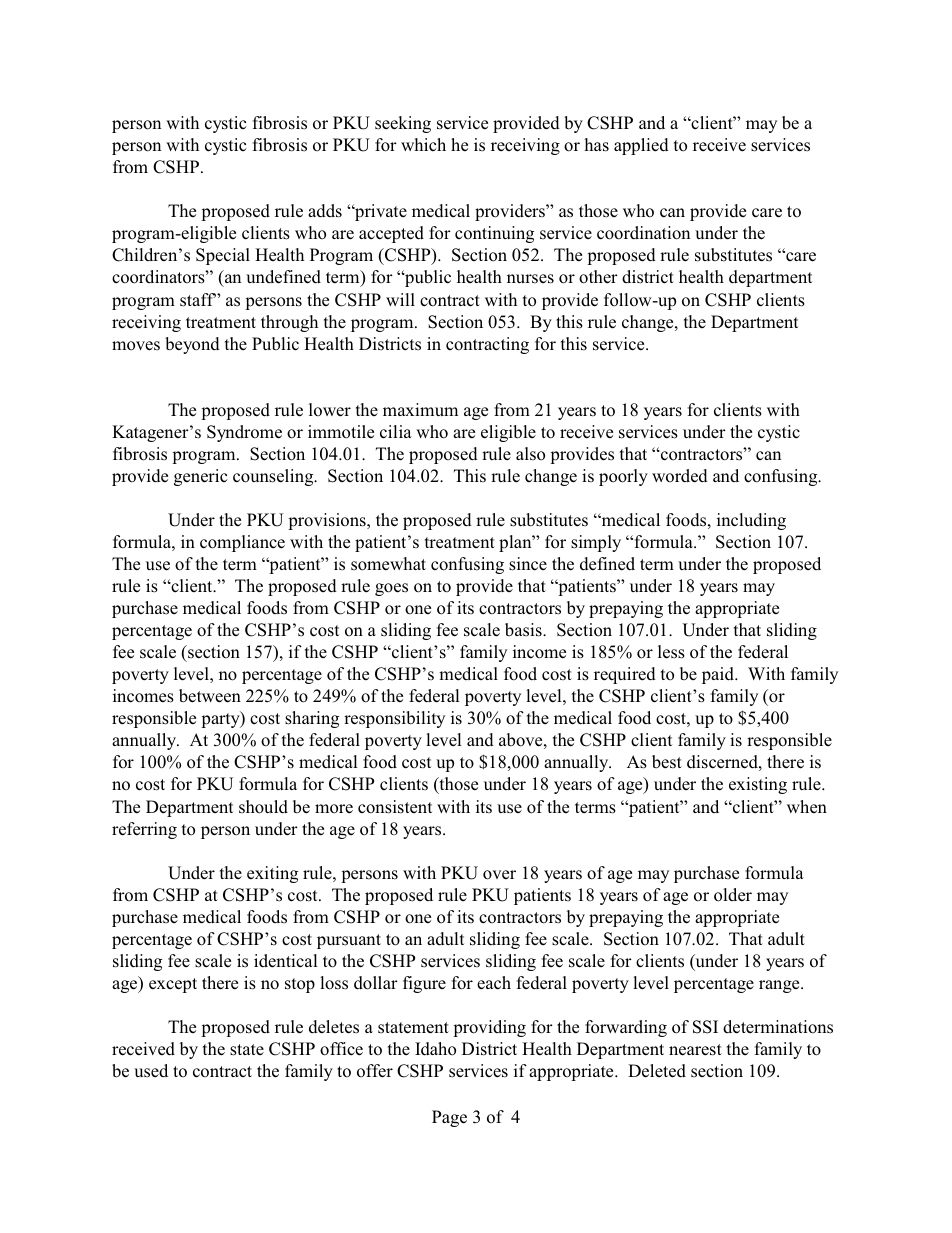  Describe the element at coordinates (530, 454) in the screenshot. I see `also` at that location.
